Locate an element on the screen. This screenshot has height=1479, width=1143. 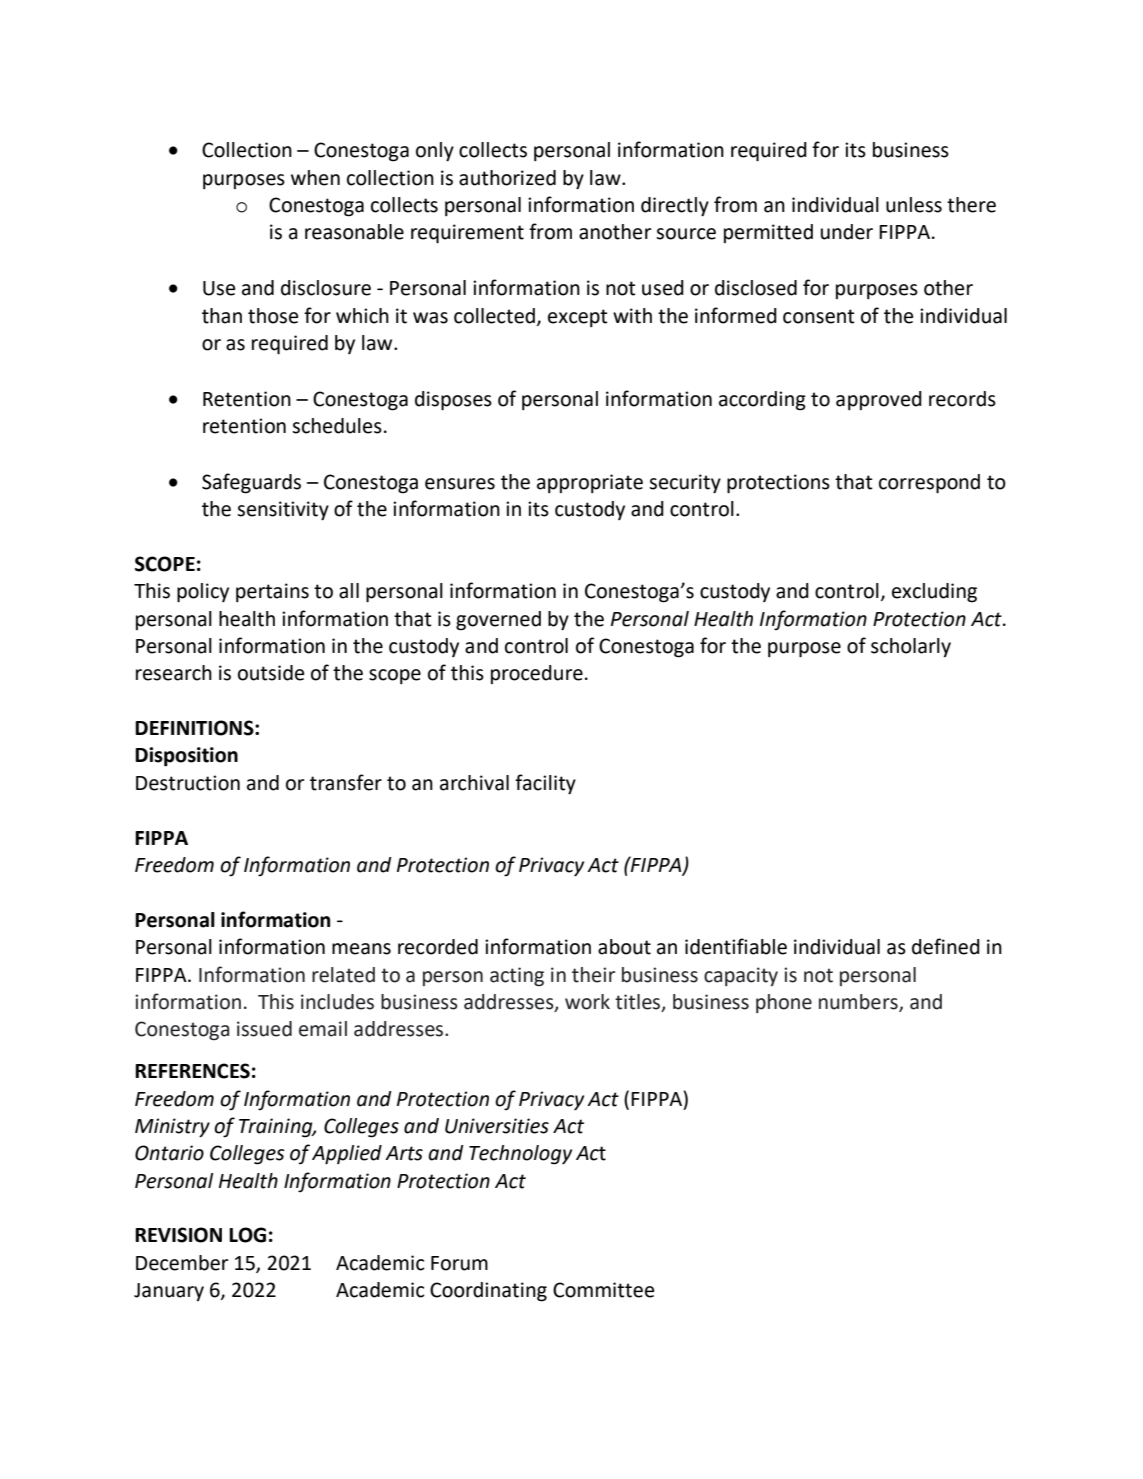
authorized is located at coordinates (507, 178).
